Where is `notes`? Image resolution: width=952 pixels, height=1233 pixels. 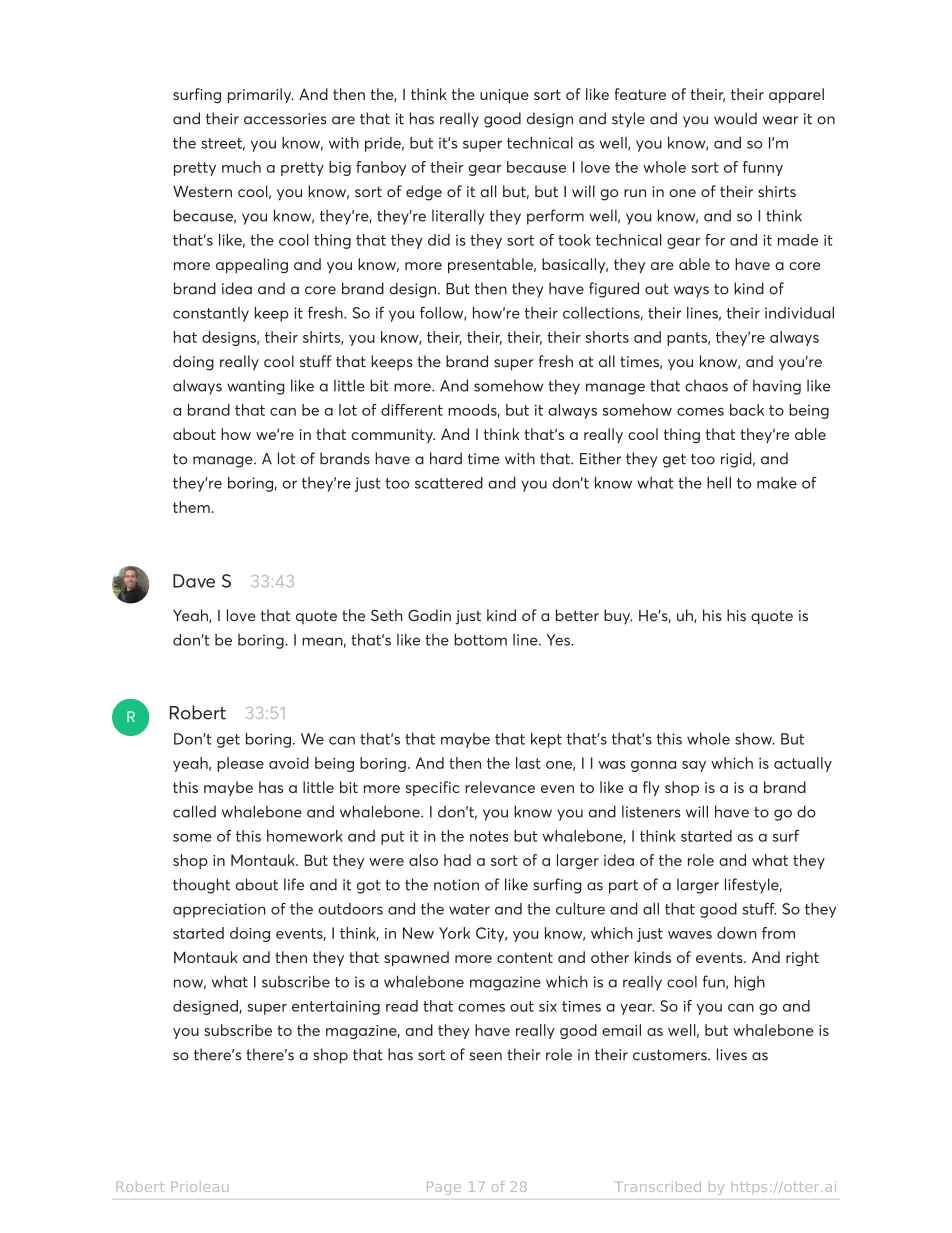 notes is located at coordinates (489, 836).
